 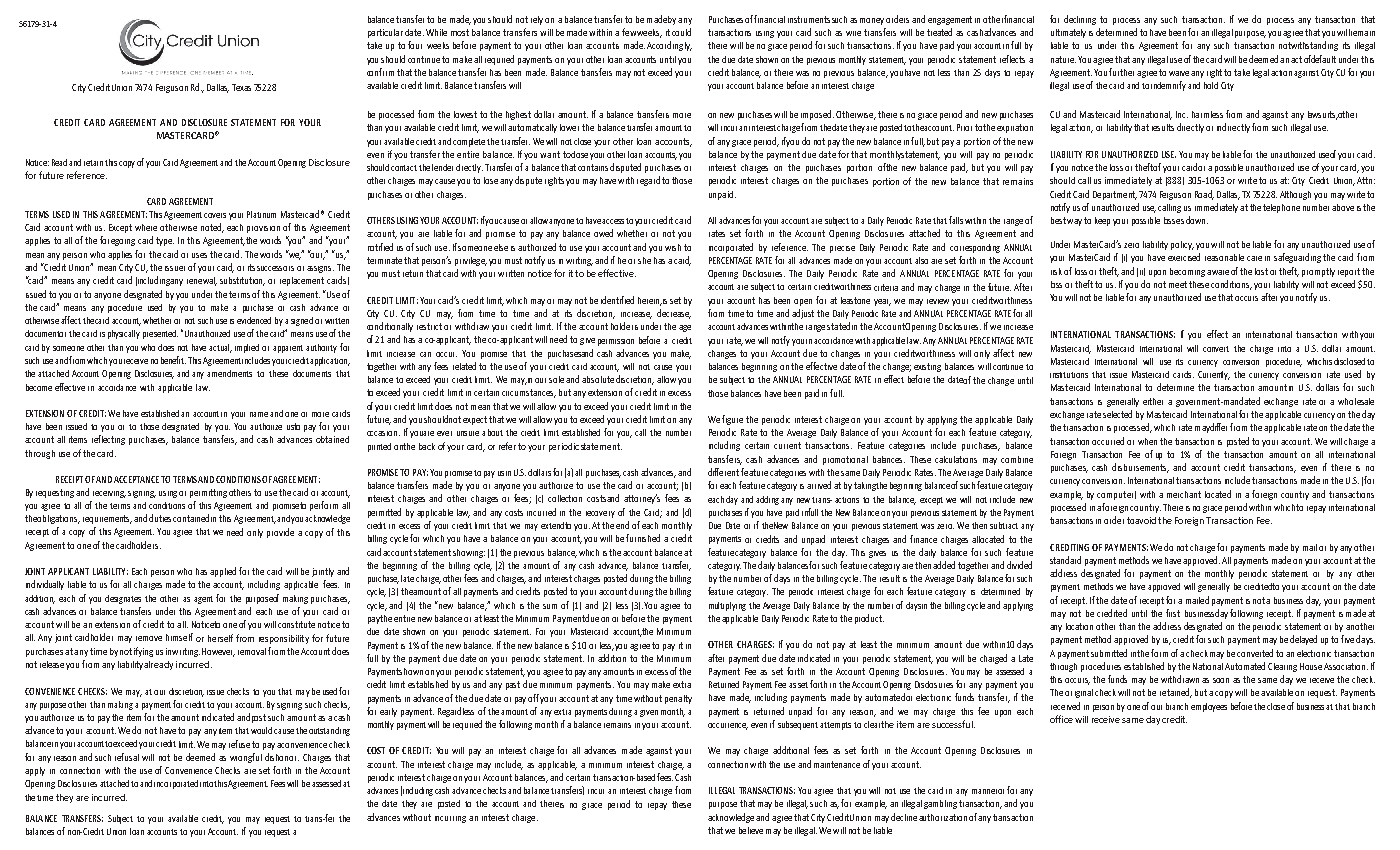 I want to click on Texas, so click(x=241, y=87).
